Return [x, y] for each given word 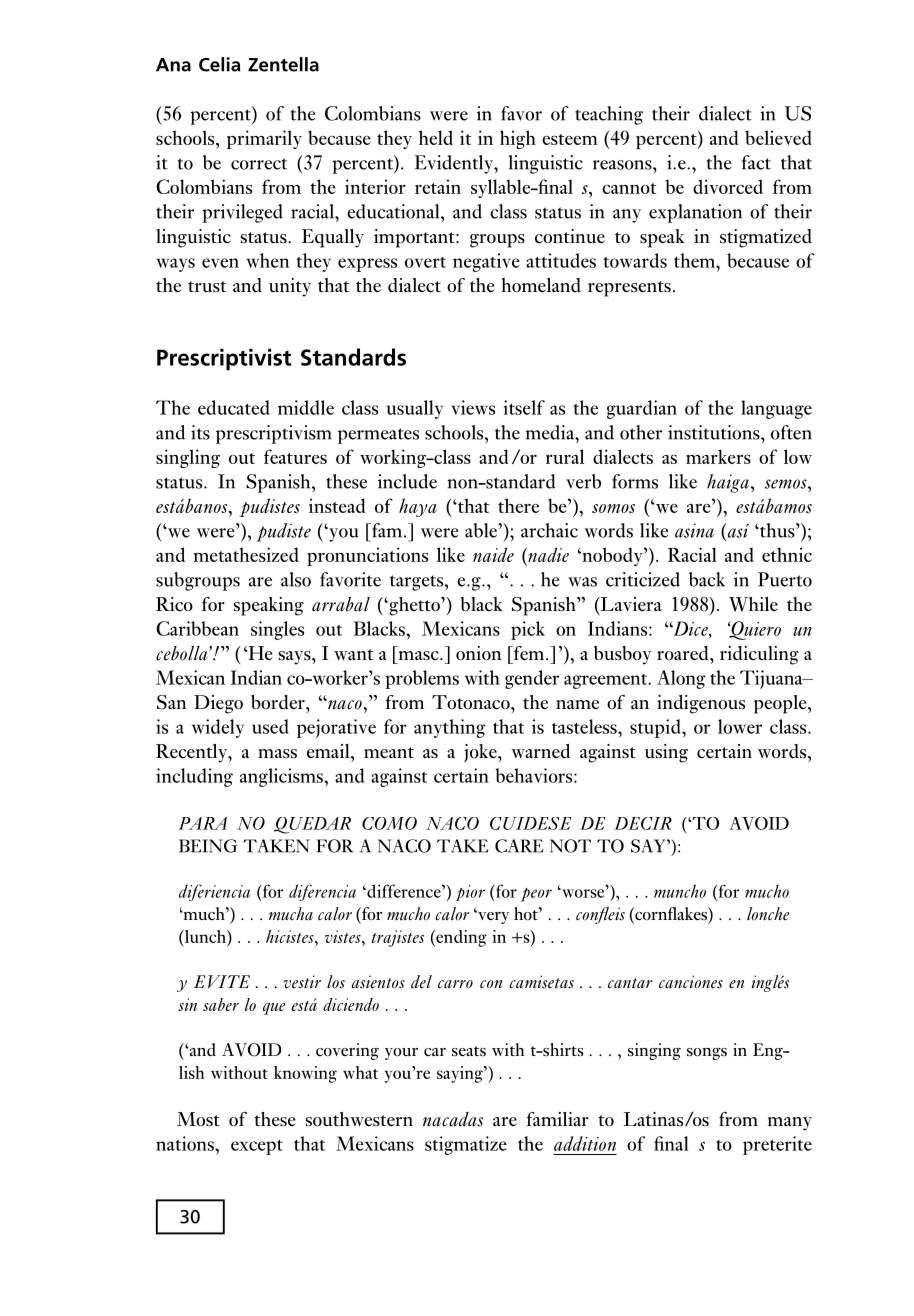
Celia [219, 64]
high [518, 139]
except [257, 1147]
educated [233, 407]
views [473, 407]
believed [778, 137]
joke [481, 753]
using [666, 753]
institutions [715, 432]
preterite [777, 1145]
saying [461, 1074]
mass [277, 754]
